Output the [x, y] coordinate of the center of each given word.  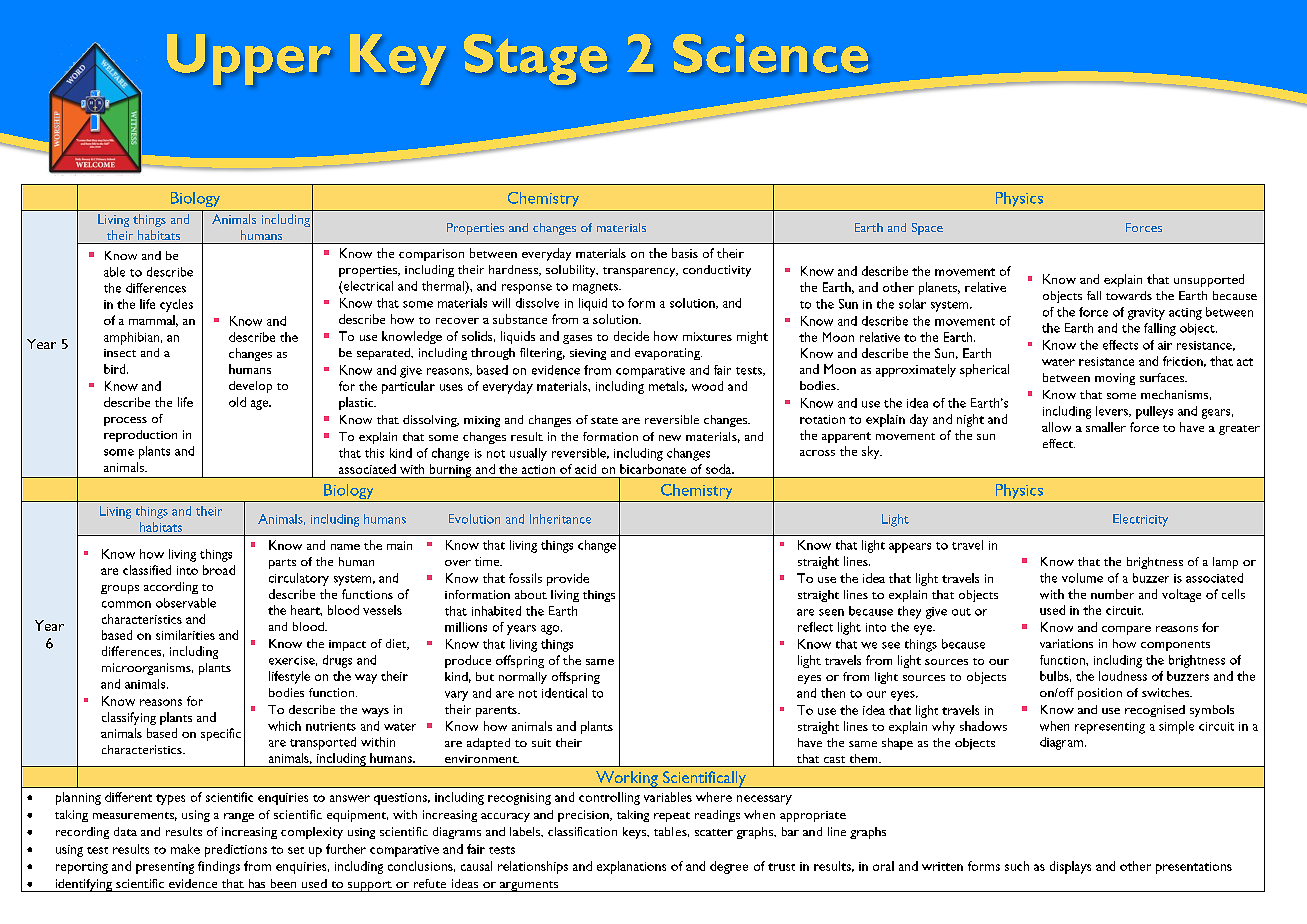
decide [631, 336]
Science [770, 53]
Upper [249, 59]
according [171, 588]
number [1112, 594]
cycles [176, 305]
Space [927, 229]
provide [568, 579]
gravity [1146, 314]
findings [219, 867]
